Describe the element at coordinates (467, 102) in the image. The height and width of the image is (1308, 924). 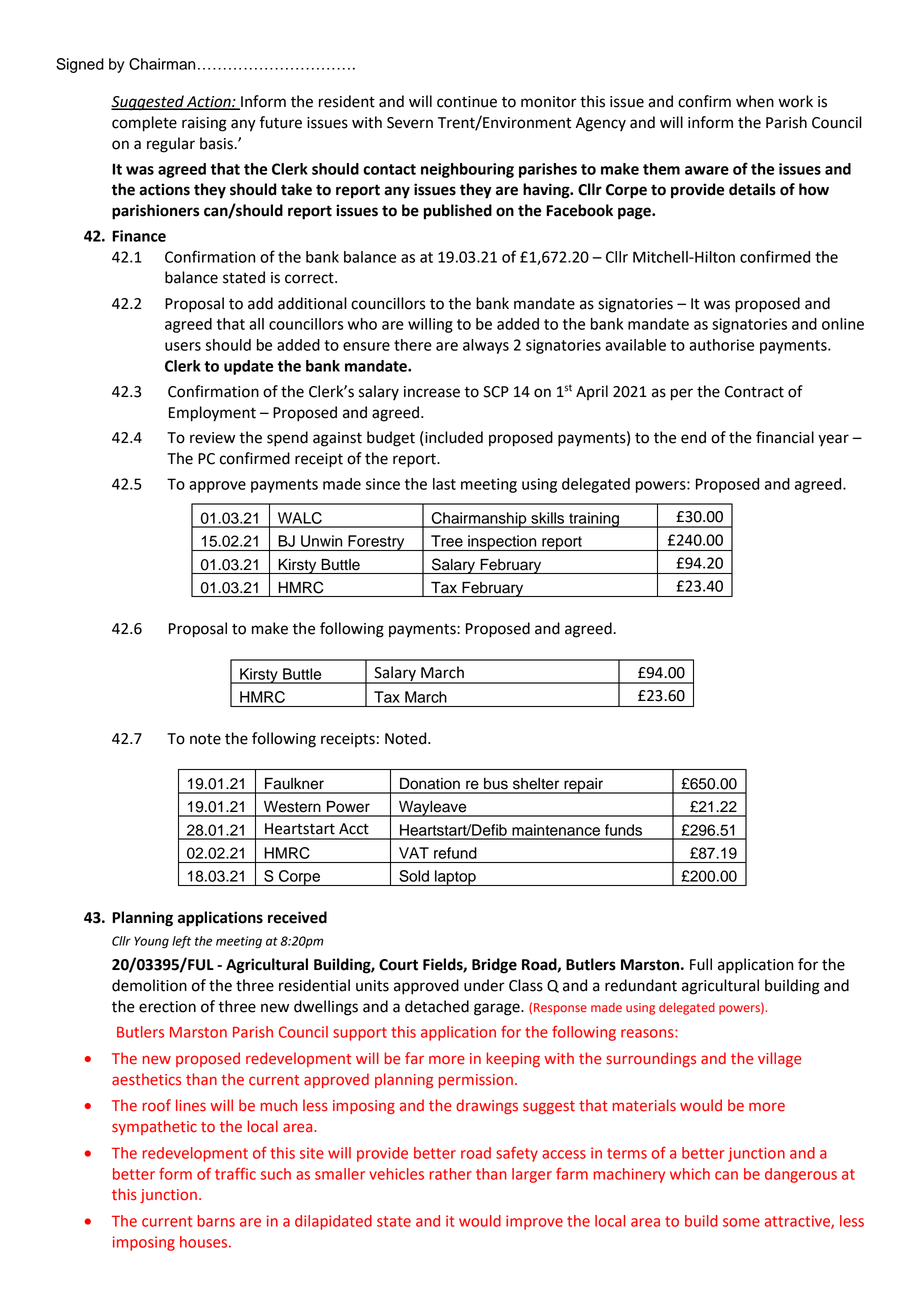
I see `continue` at that location.
